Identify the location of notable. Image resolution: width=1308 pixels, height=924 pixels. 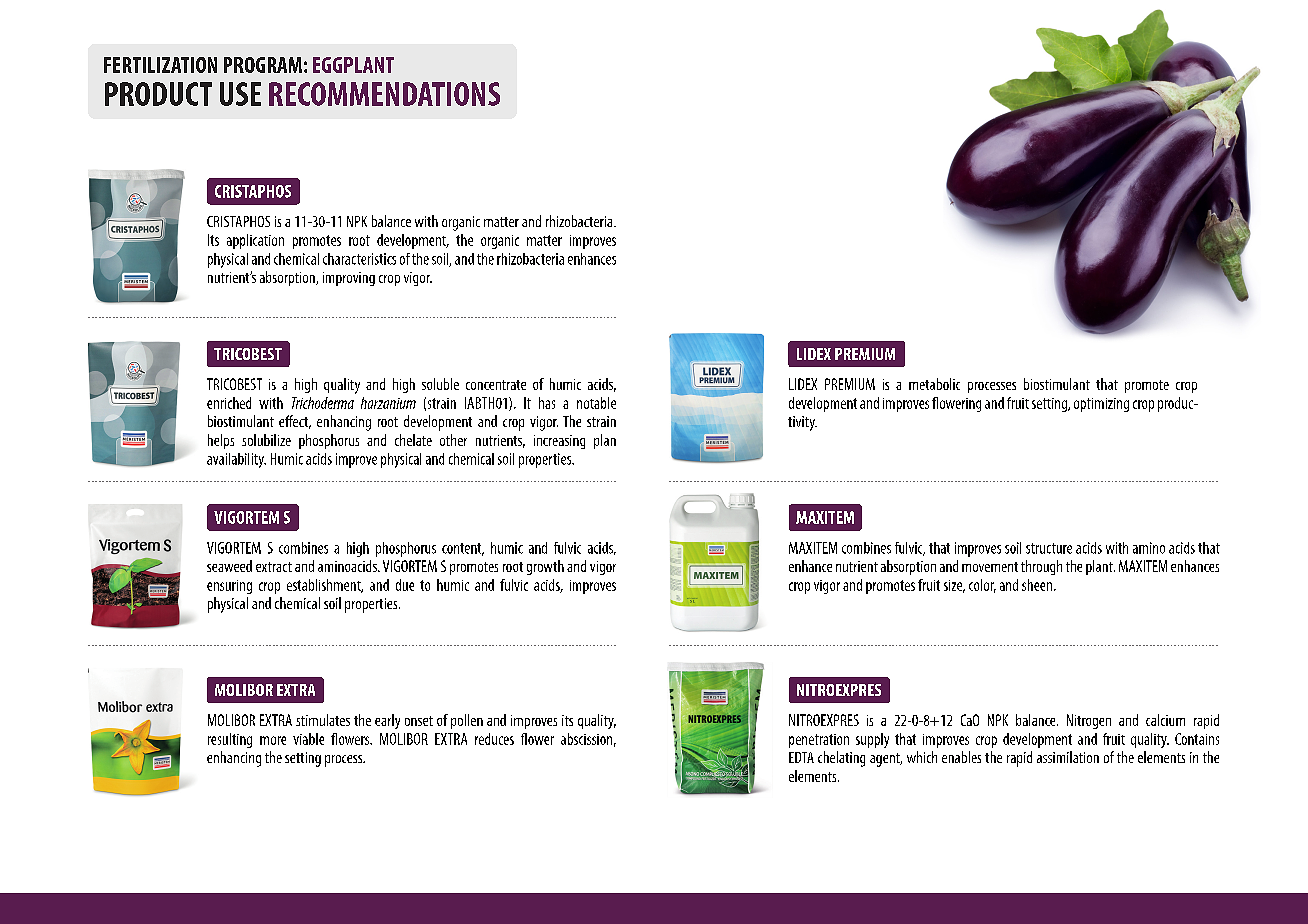
(596, 403).
